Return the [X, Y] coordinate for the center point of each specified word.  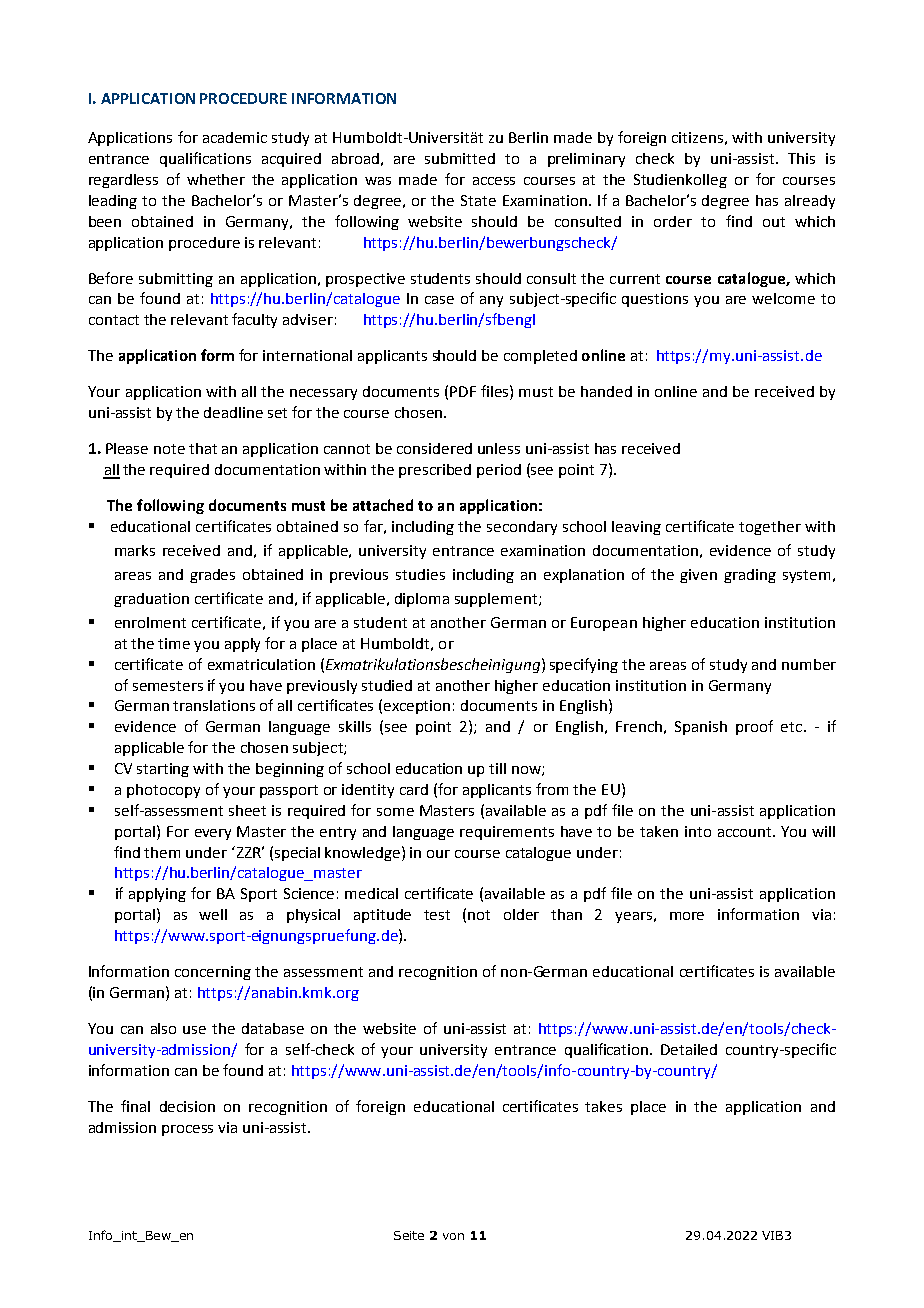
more [687, 916]
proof [754, 727]
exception [417, 707]
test [437, 915]
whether [216, 179]
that [203, 448]
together [770, 528]
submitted [460, 158]
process [187, 1130]
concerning [213, 973]
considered [434, 448]
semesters [168, 686]
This [801, 158]
